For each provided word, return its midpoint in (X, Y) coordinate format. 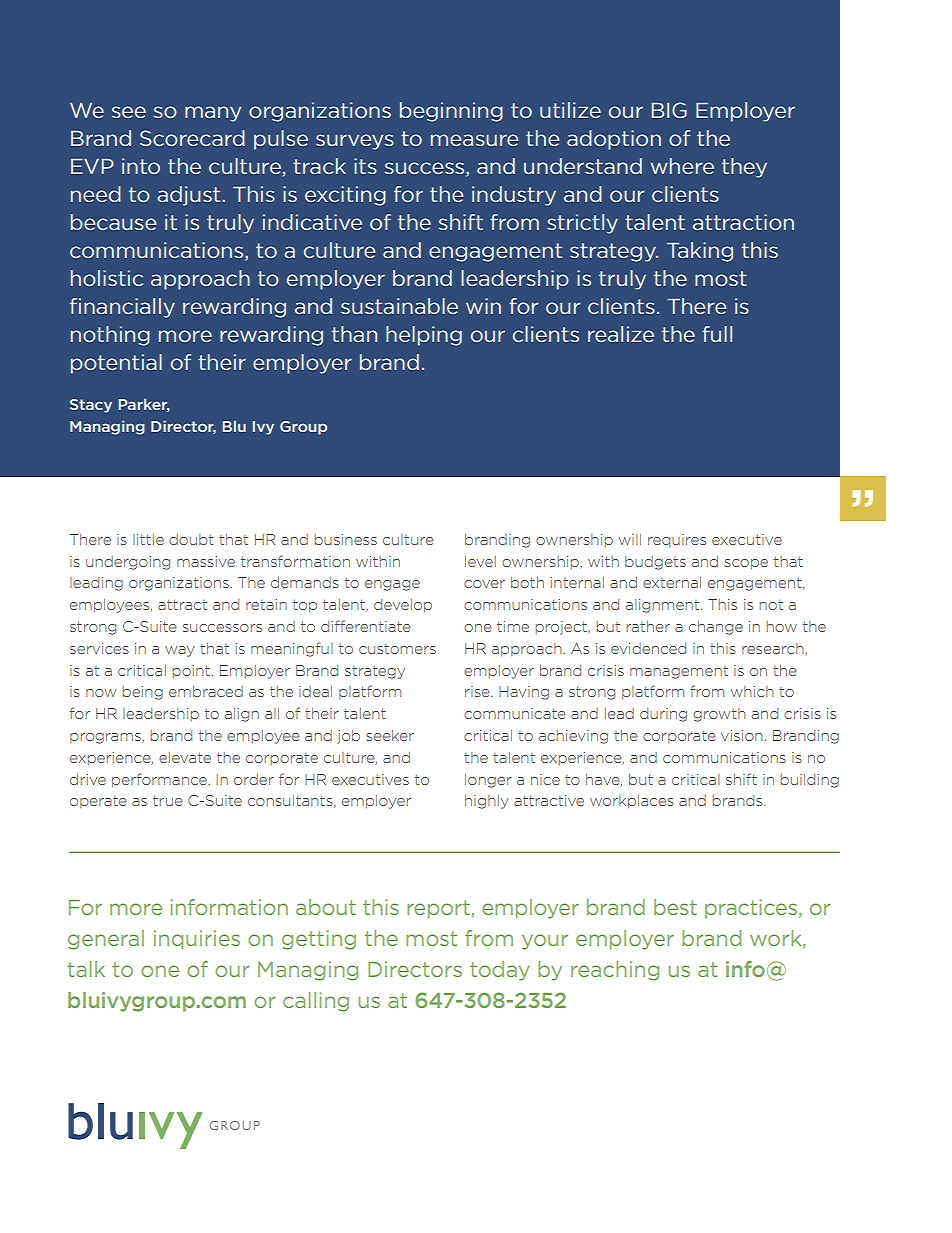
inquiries (197, 940)
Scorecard (192, 138)
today (500, 971)
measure (474, 140)
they (744, 168)
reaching (615, 971)
